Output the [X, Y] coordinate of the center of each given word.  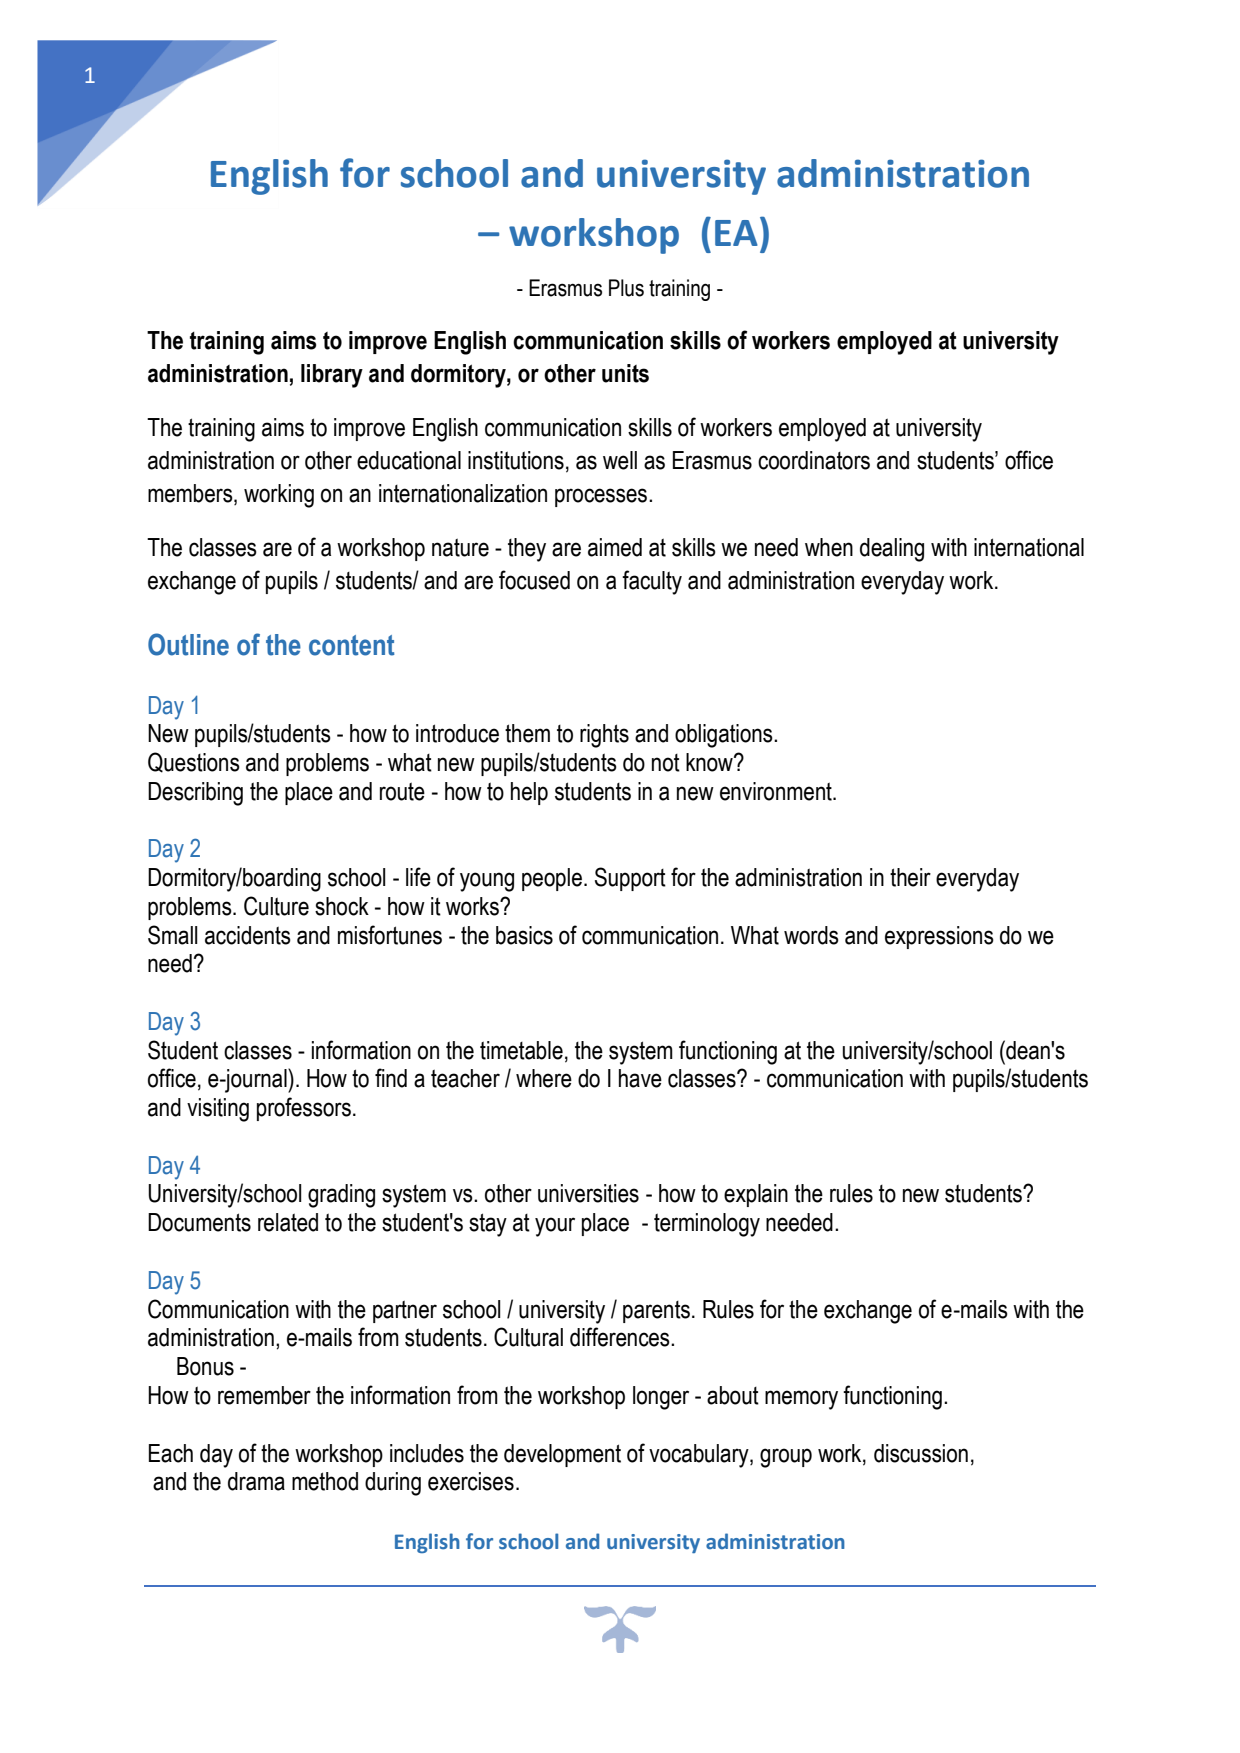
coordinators [814, 460]
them [527, 733]
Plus [626, 288]
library [332, 376]
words [811, 935]
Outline [188, 644]
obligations [725, 736]
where [544, 1078]
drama [256, 1481]
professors [304, 1109]
